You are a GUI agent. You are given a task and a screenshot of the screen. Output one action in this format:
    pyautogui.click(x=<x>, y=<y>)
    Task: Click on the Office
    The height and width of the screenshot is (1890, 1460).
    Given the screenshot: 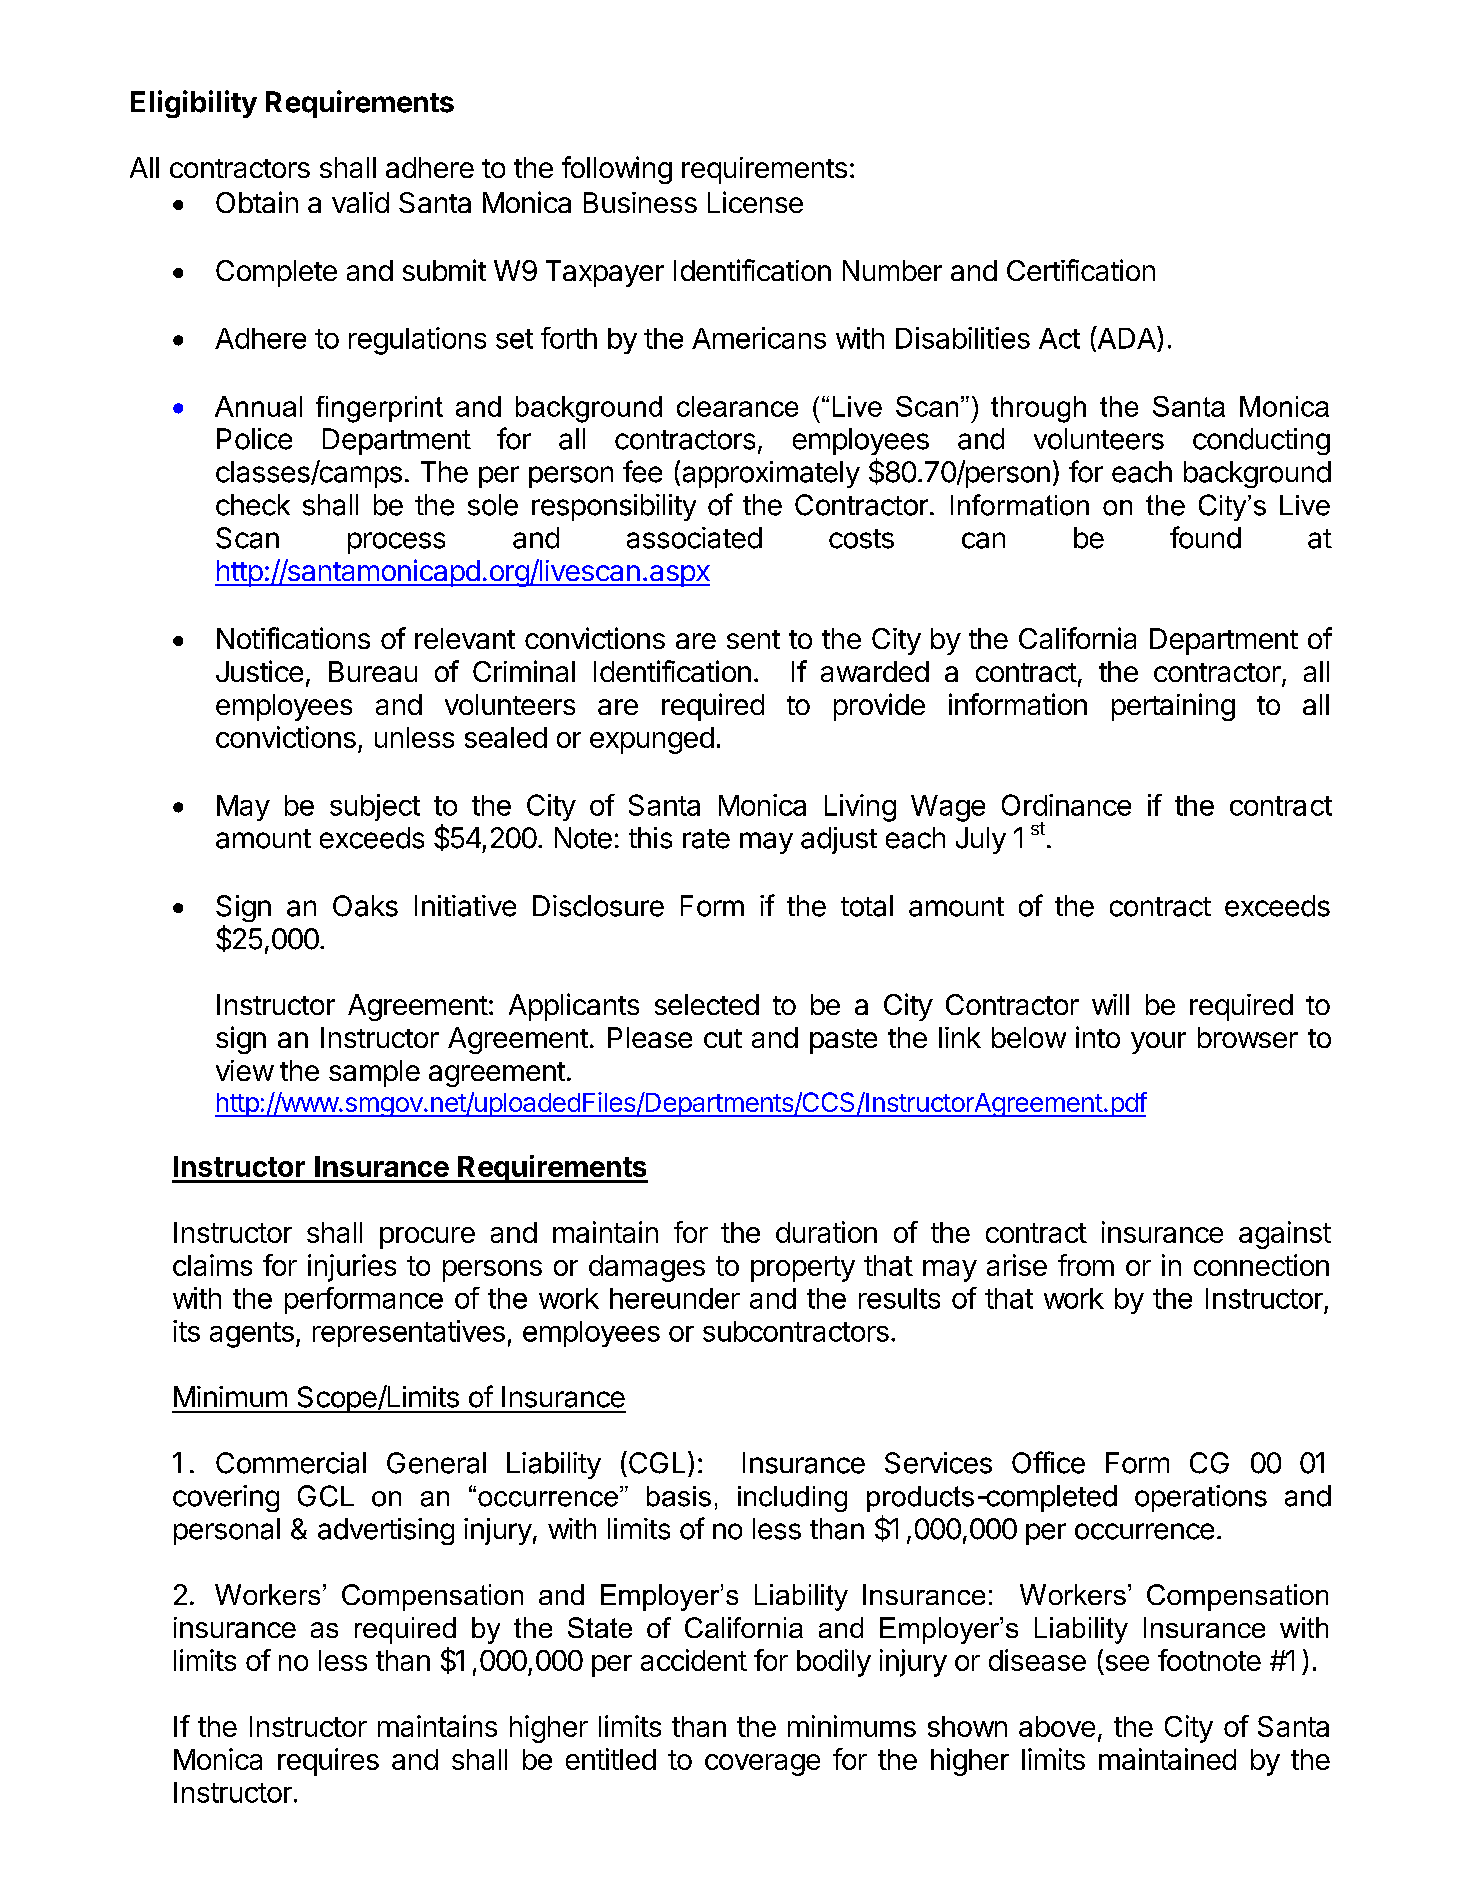 What is the action you would take?
    pyautogui.click(x=1048, y=1462)
